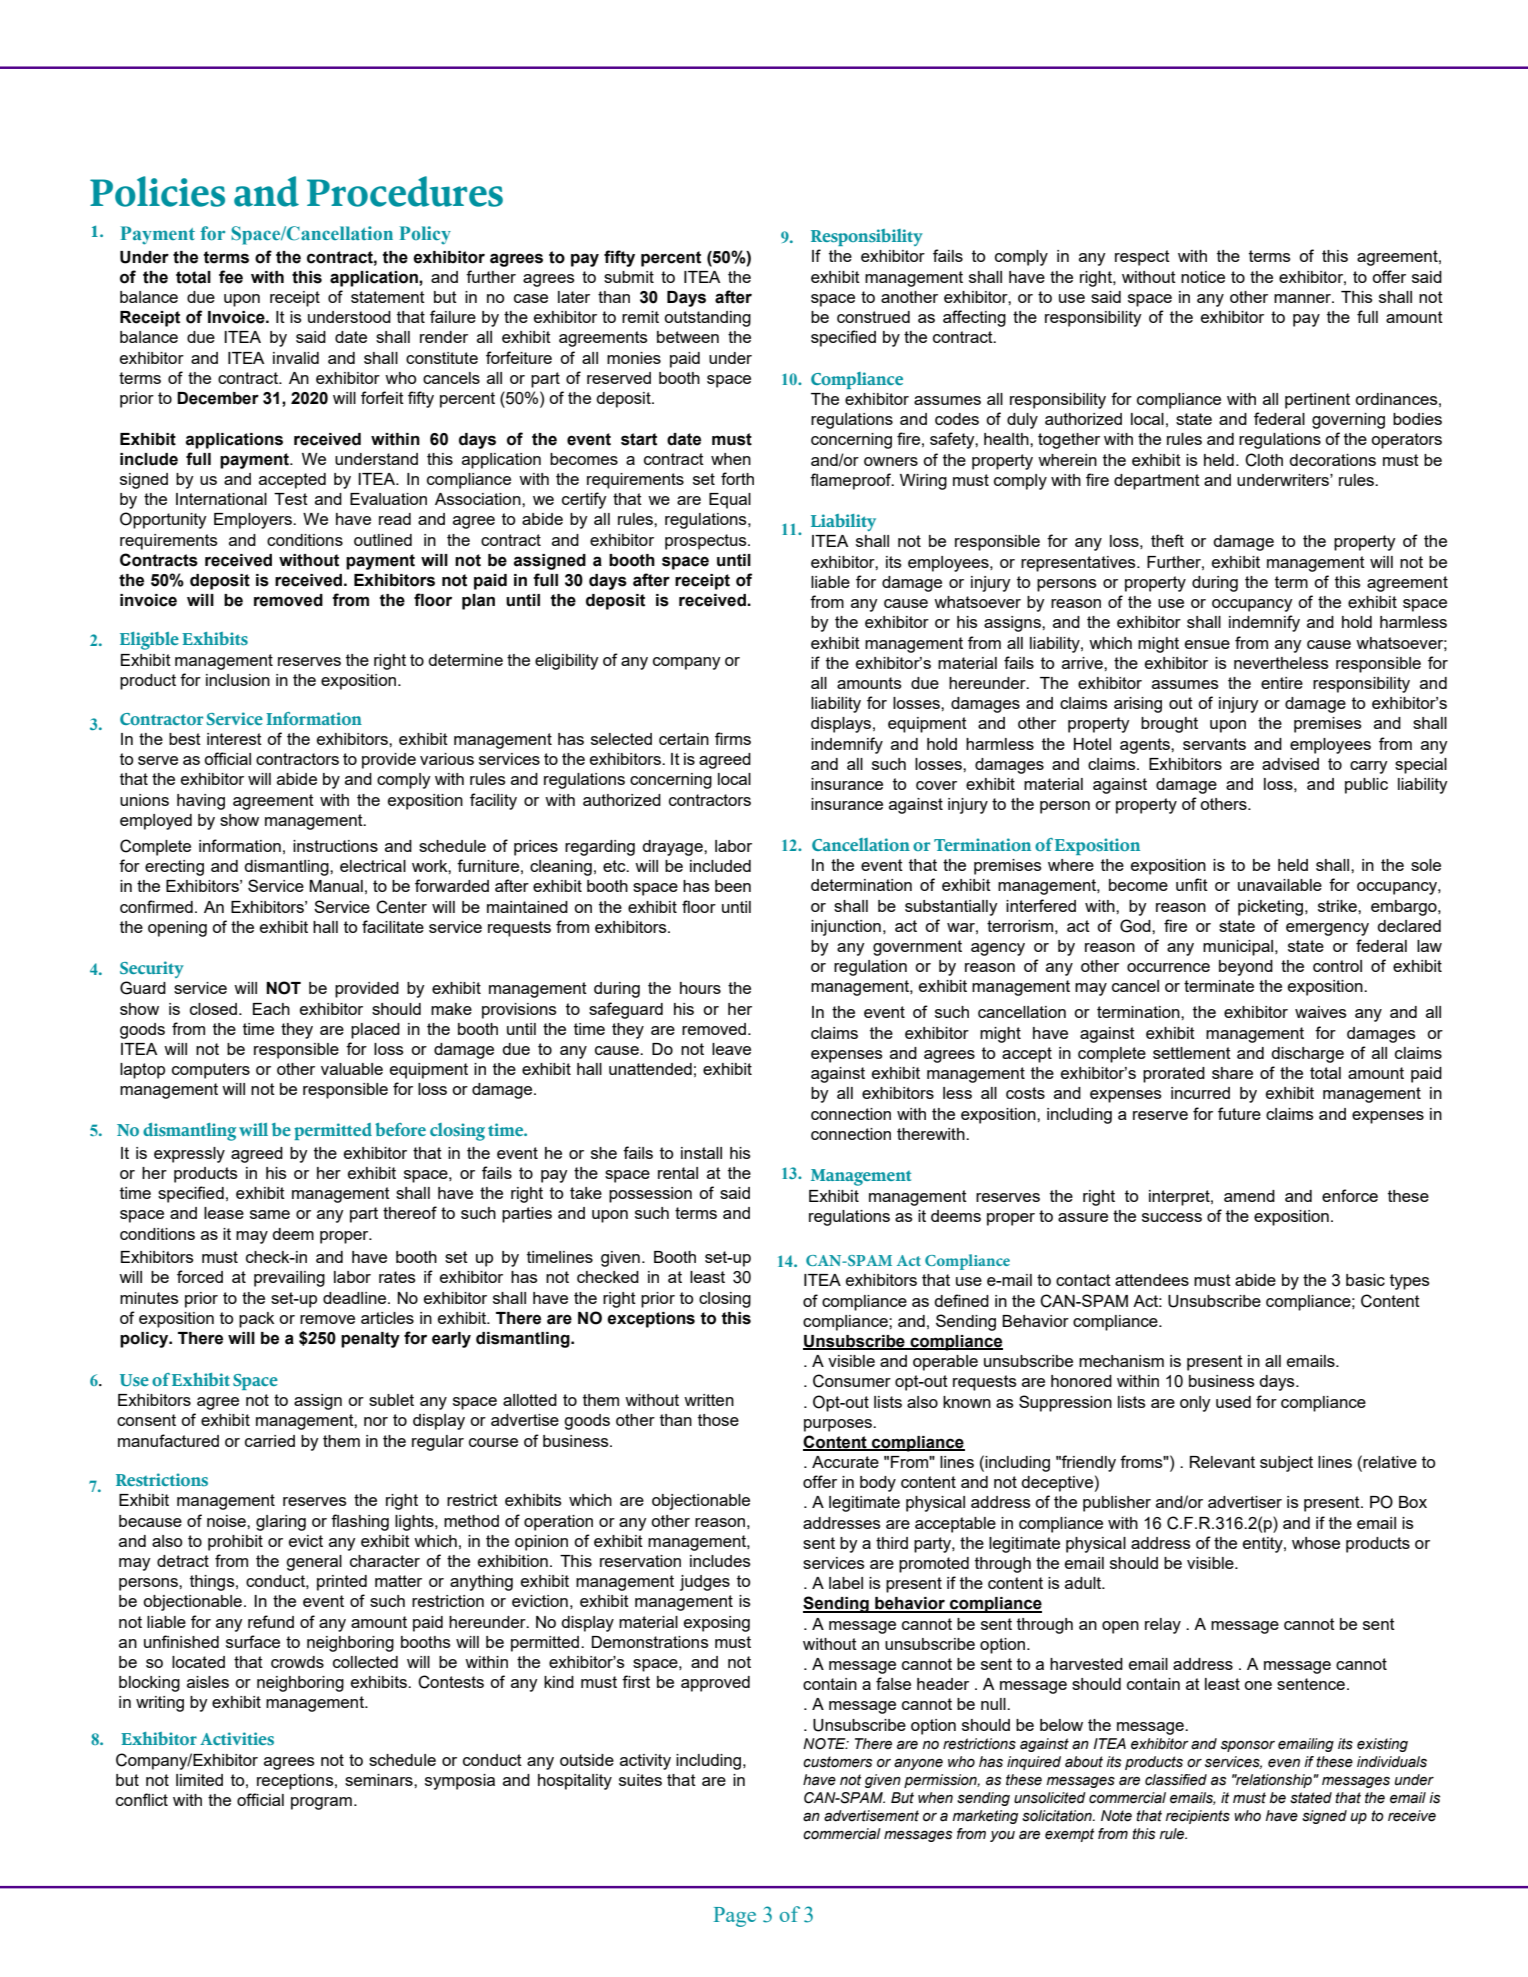 The image size is (1528, 1977). Describe the element at coordinates (321, 1803) in the image. I see `program` at that location.
